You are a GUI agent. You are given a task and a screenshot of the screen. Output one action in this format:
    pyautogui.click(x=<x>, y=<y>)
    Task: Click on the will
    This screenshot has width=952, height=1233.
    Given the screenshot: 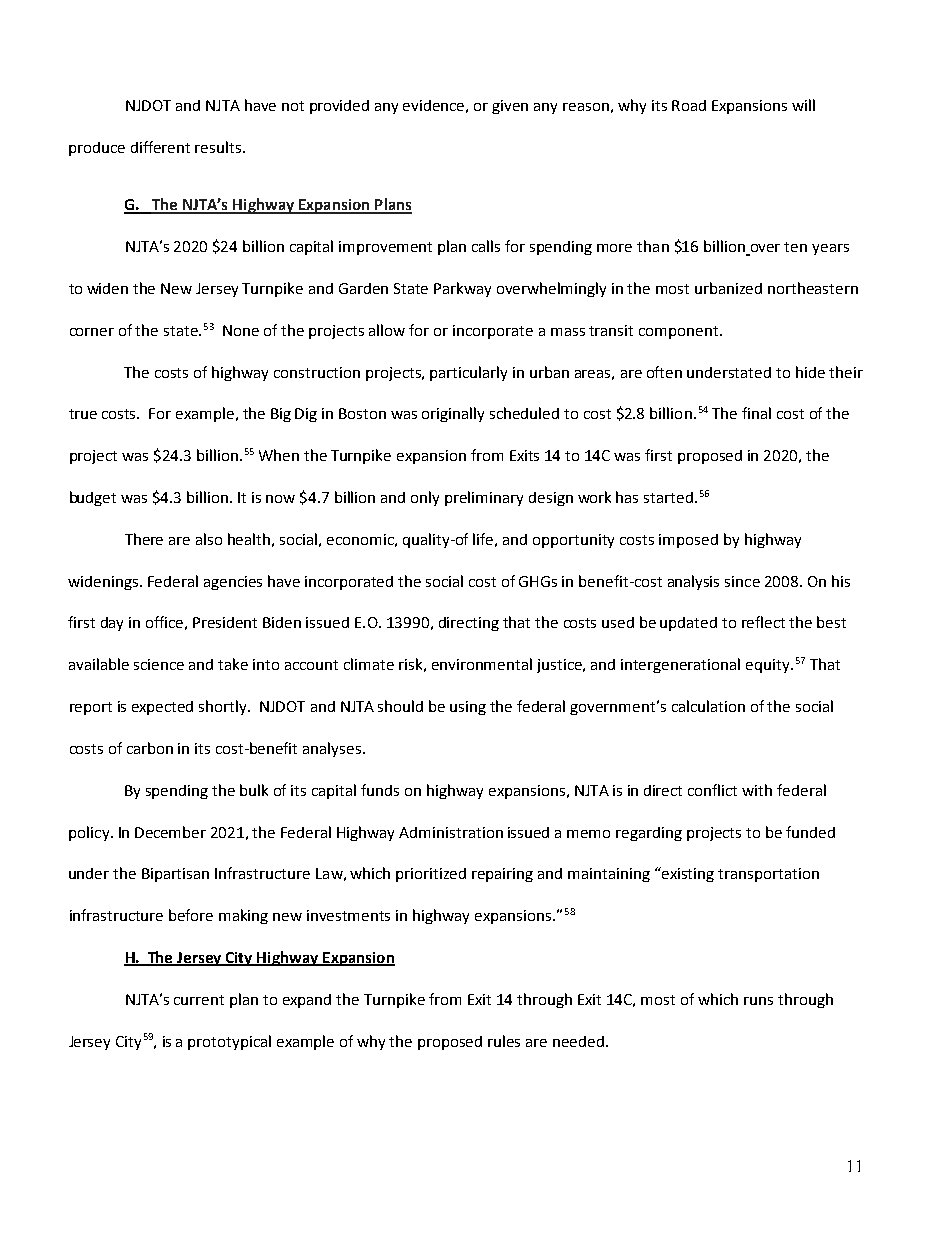 What is the action you would take?
    pyautogui.click(x=803, y=105)
